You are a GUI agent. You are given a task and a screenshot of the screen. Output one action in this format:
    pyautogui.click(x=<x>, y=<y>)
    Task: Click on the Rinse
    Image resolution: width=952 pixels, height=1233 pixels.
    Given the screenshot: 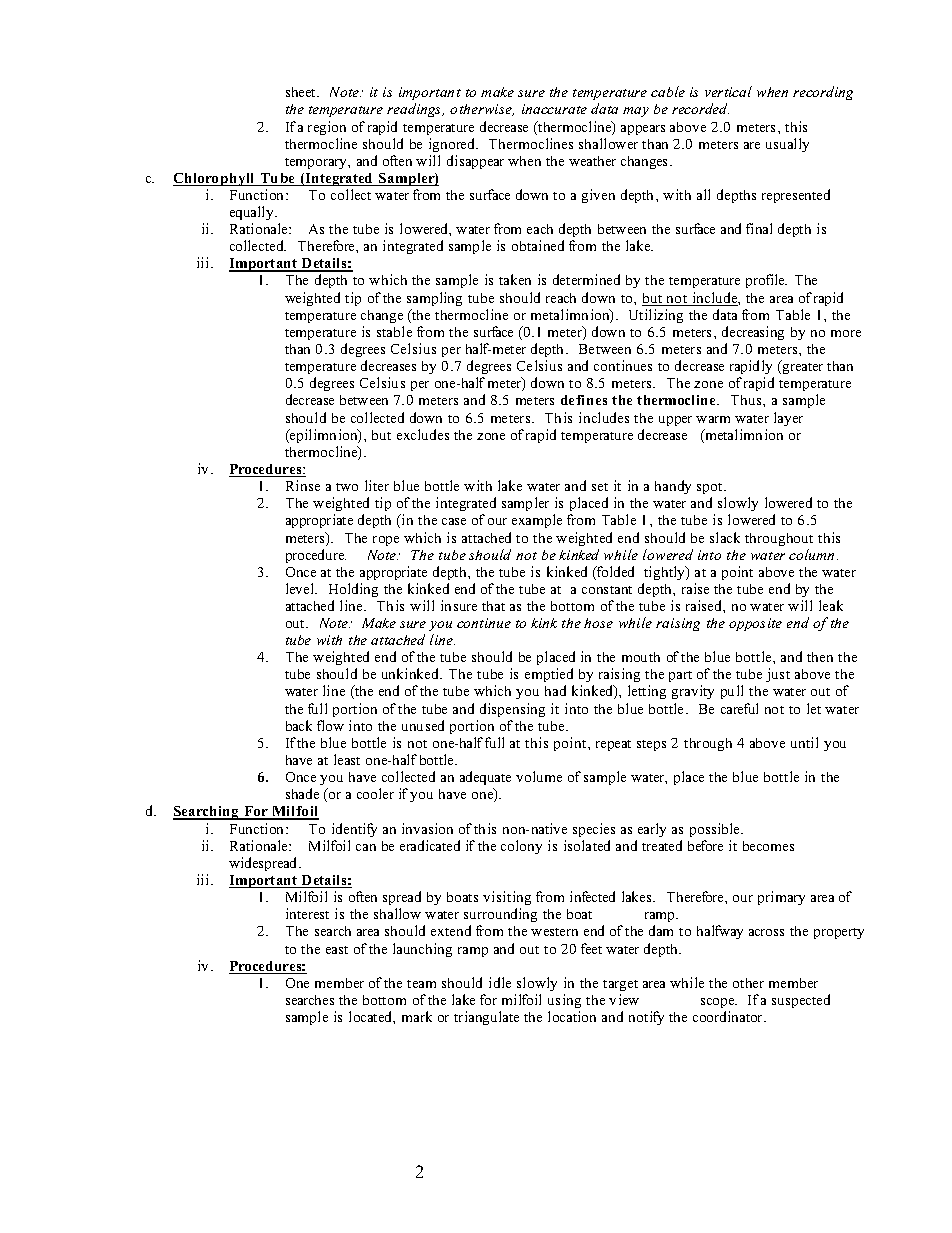 What is the action you would take?
    pyautogui.click(x=303, y=485)
